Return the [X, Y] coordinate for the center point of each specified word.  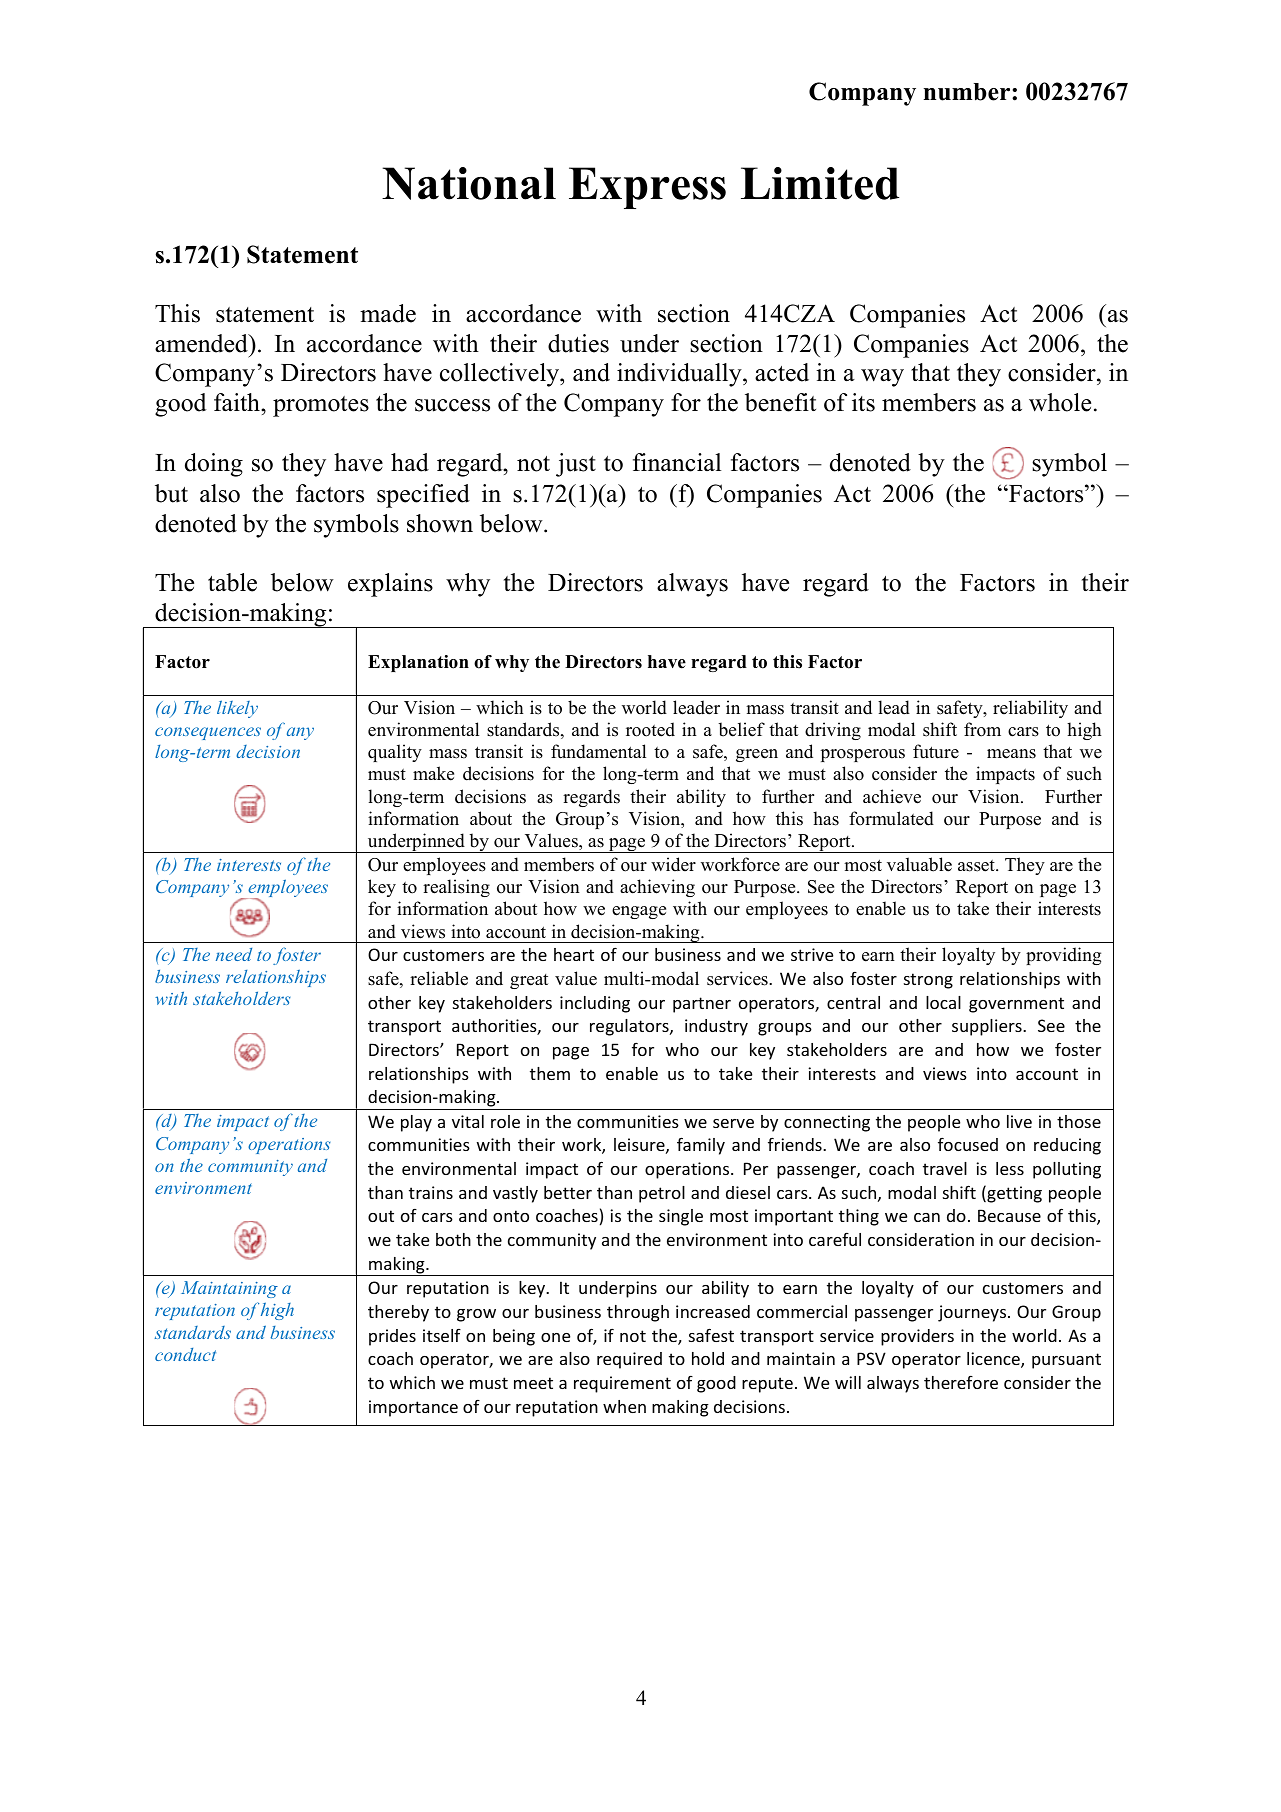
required [629, 1360]
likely [237, 709]
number [968, 92]
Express [647, 188]
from [982, 729]
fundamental [598, 751]
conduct [185, 1354]
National [469, 183]
